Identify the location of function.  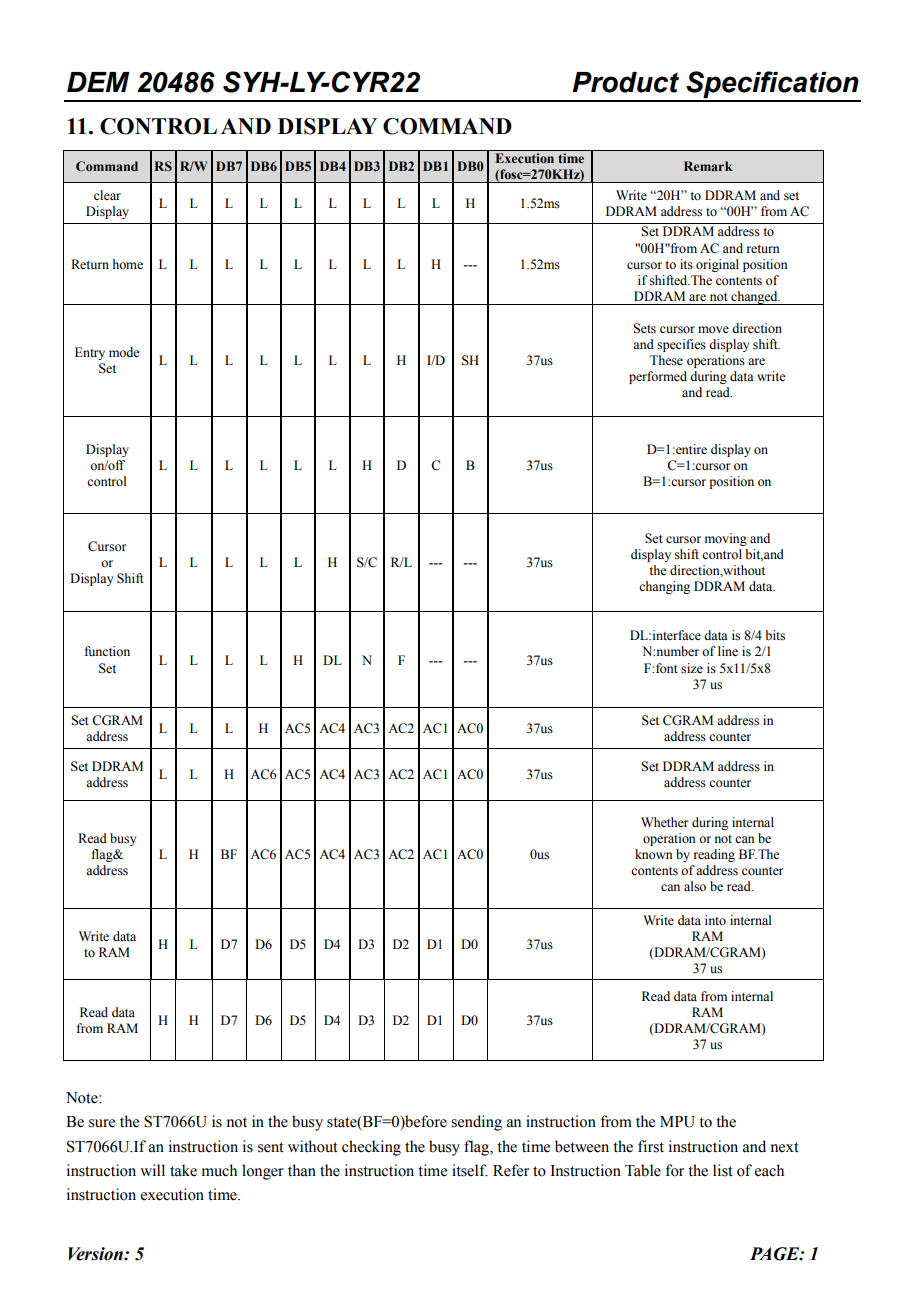
(107, 651).
